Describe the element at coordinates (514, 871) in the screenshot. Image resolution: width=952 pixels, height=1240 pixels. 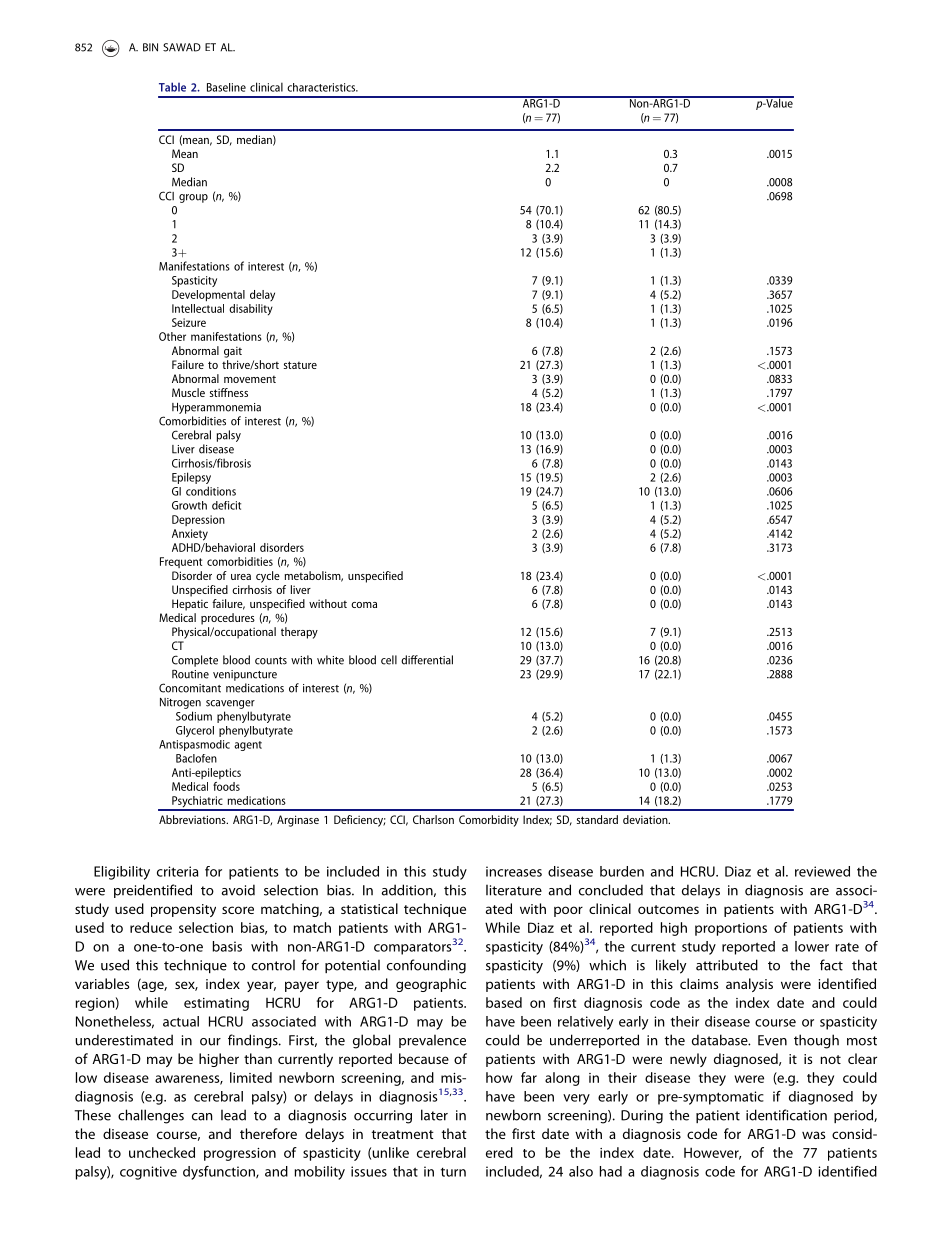
I see `increases` at that location.
